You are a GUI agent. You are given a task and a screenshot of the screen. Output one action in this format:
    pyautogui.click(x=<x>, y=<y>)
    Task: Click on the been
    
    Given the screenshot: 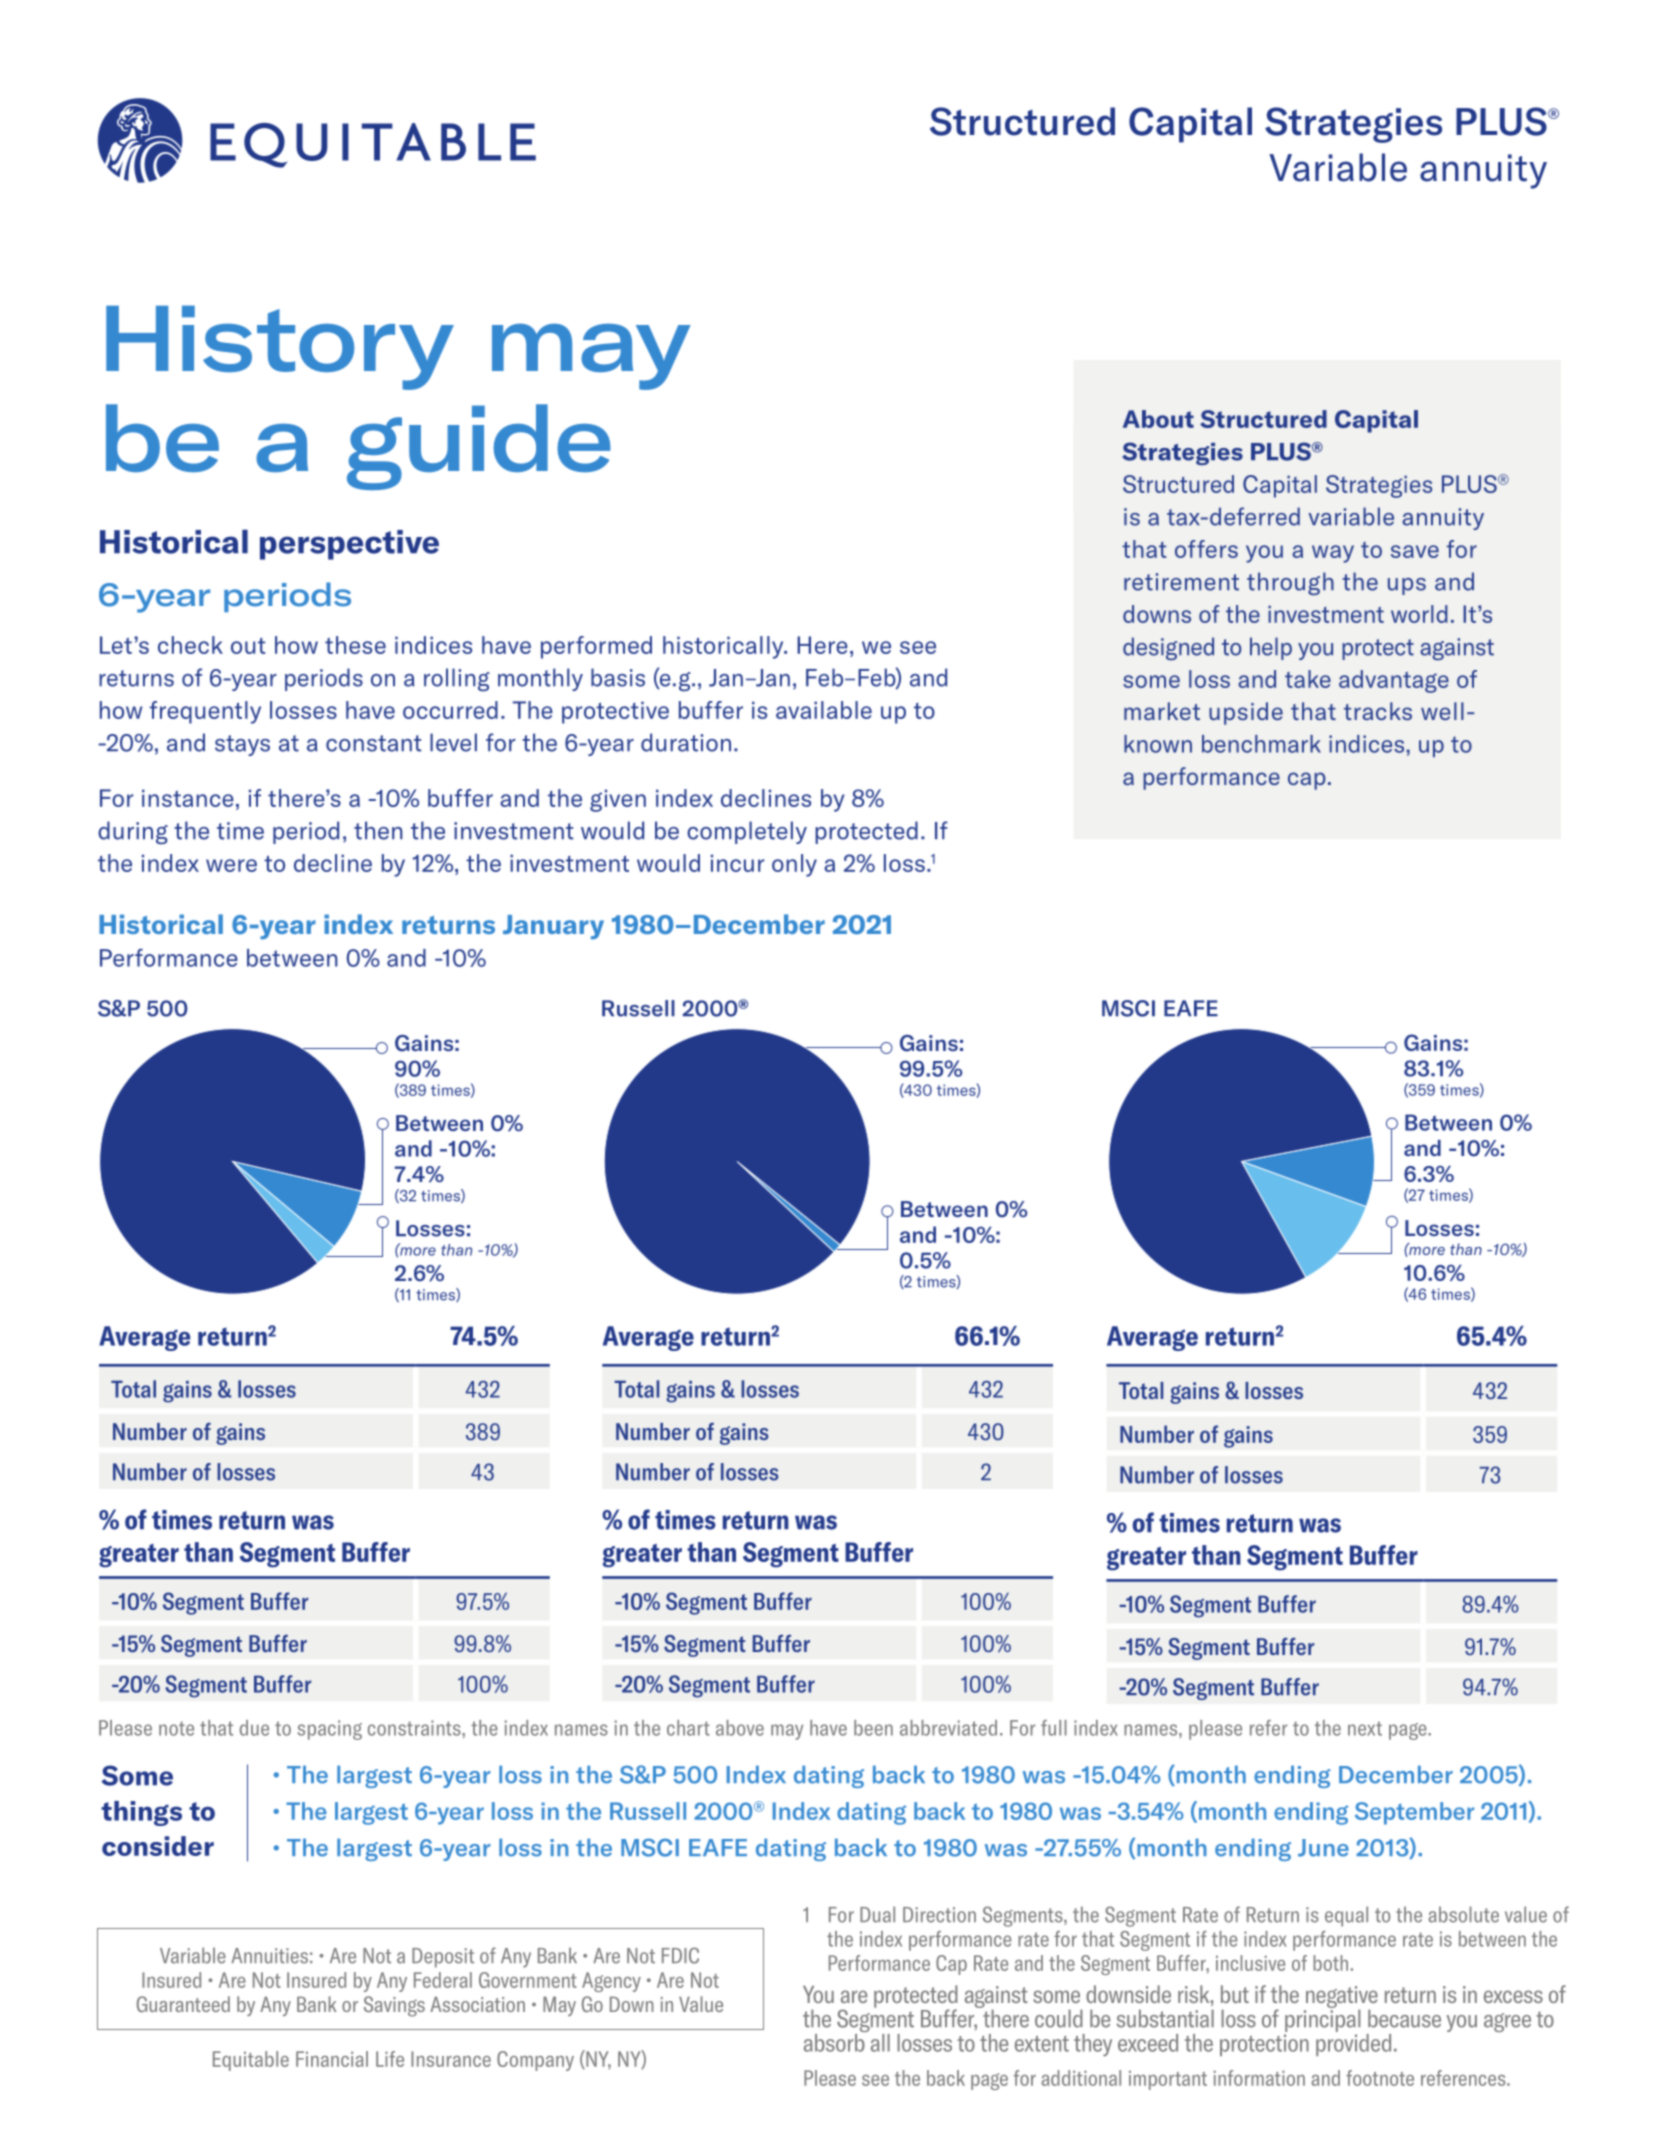 What is the action you would take?
    pyautogui.click(x=873, y=1728)
